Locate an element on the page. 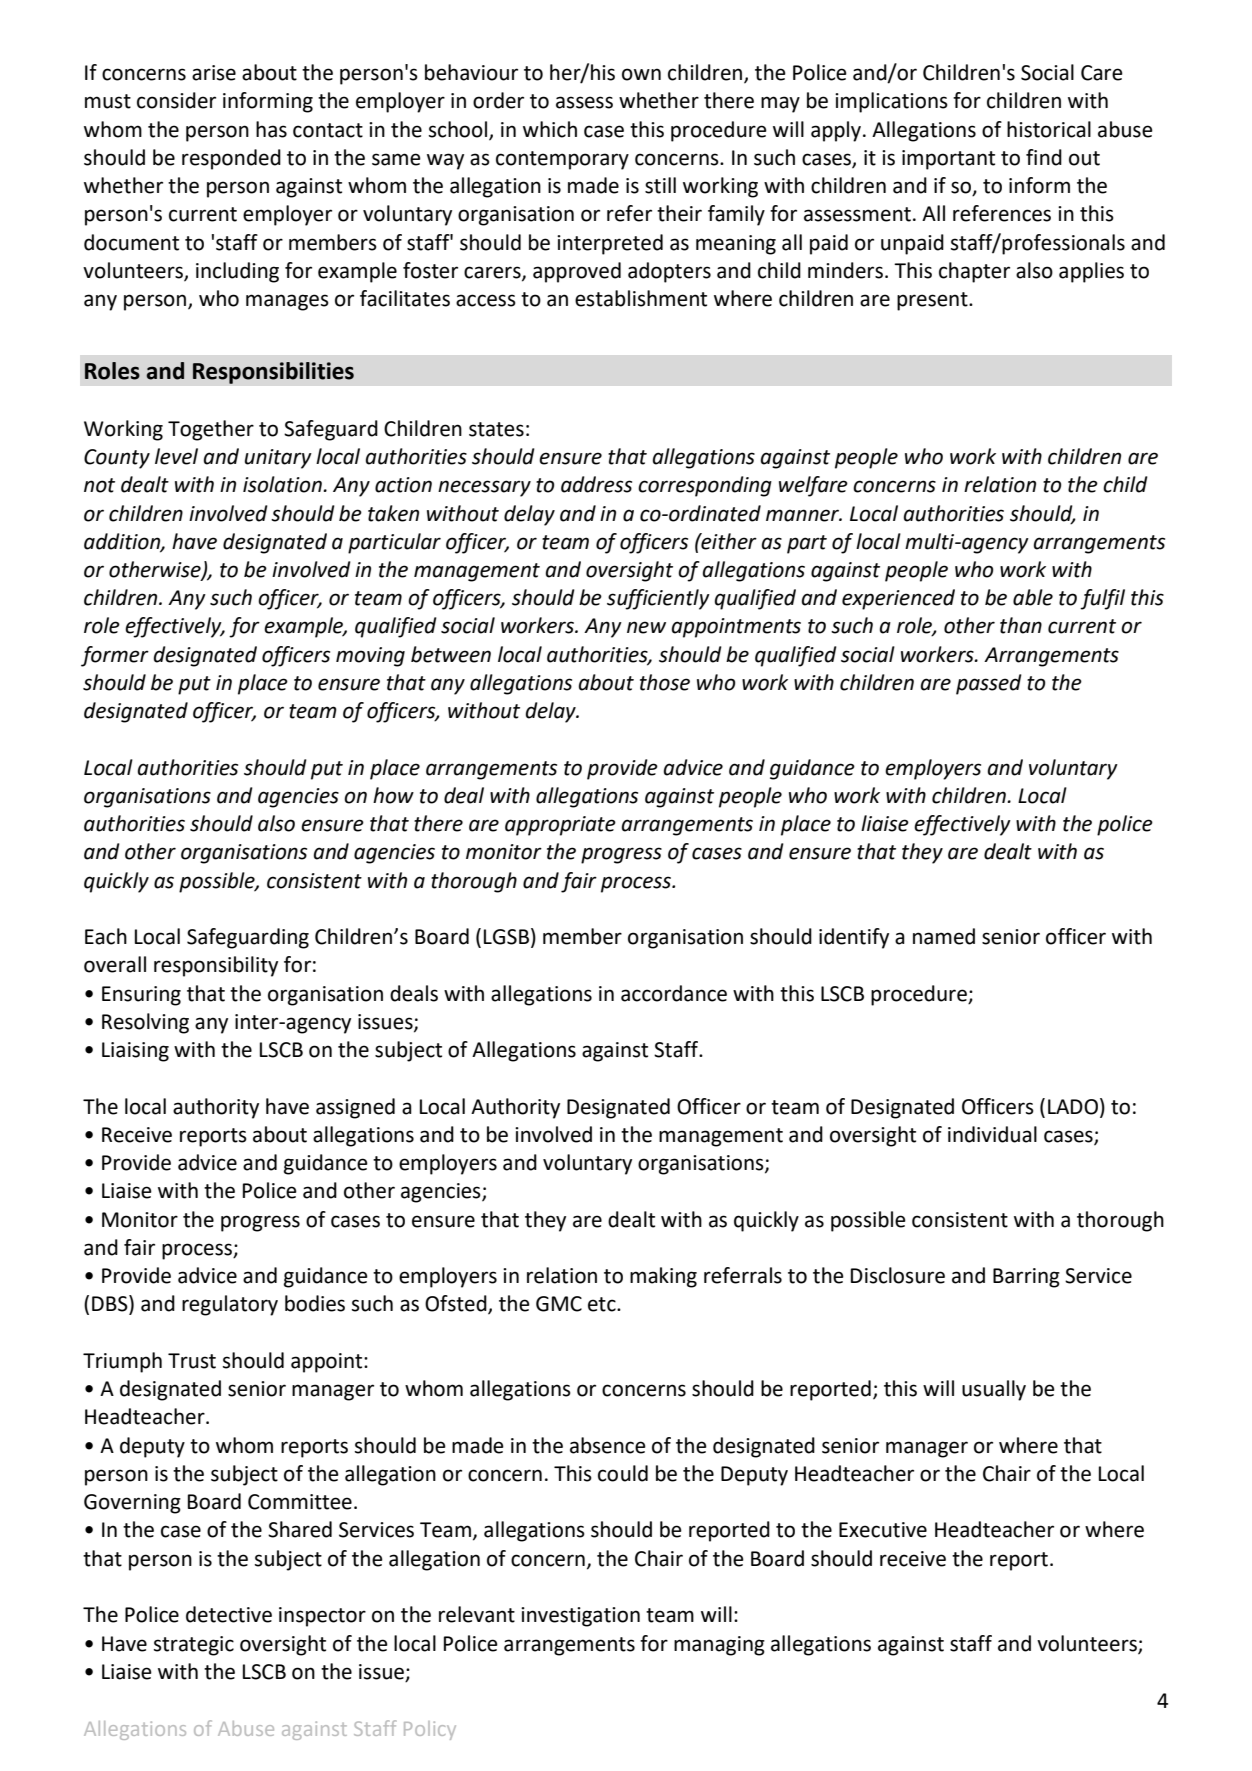 The width and height of the document is (1252, 1771). new is located at coordinates (646, 627).
